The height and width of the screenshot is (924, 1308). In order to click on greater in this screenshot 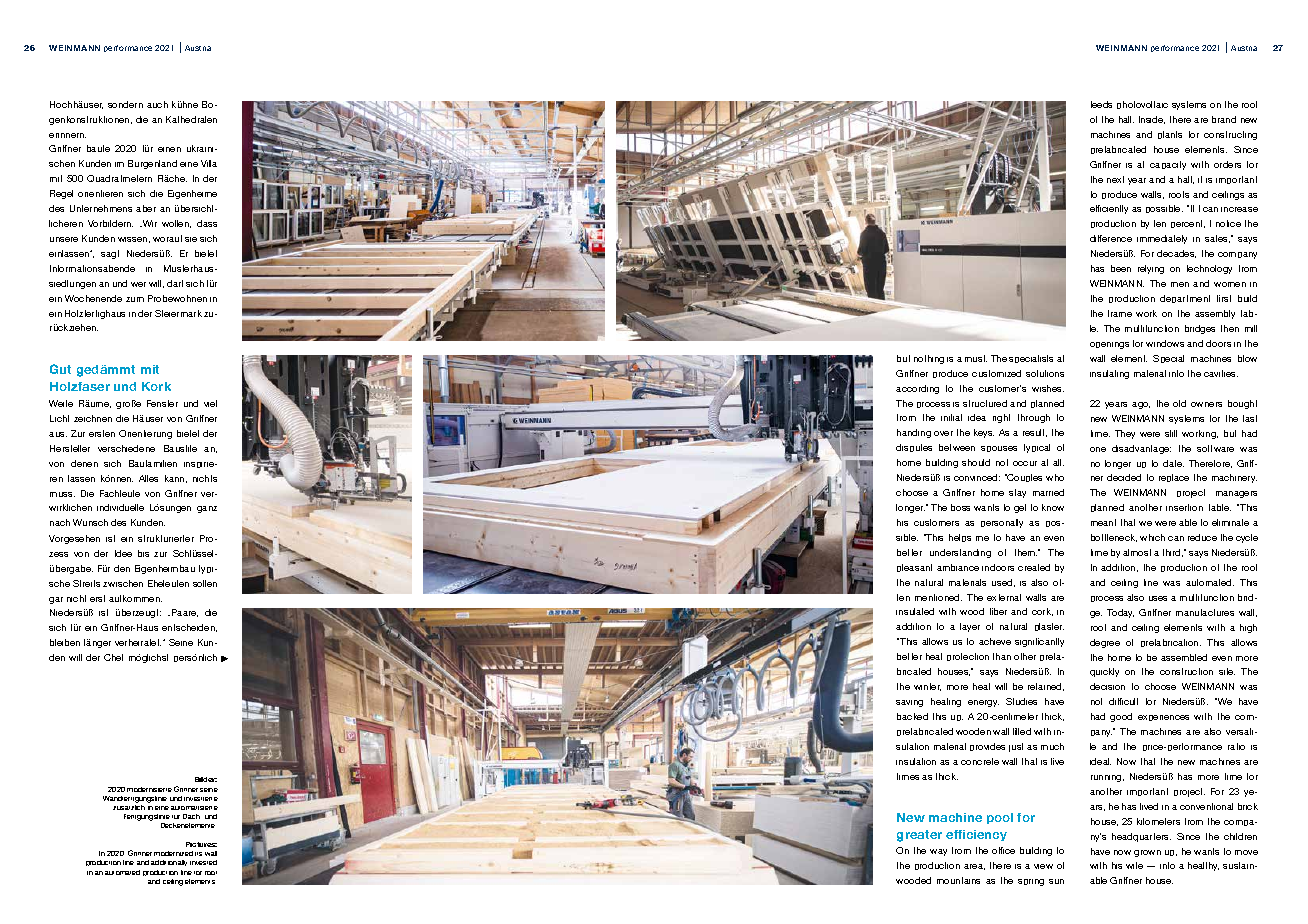, I will do `click(919, 836)`.
